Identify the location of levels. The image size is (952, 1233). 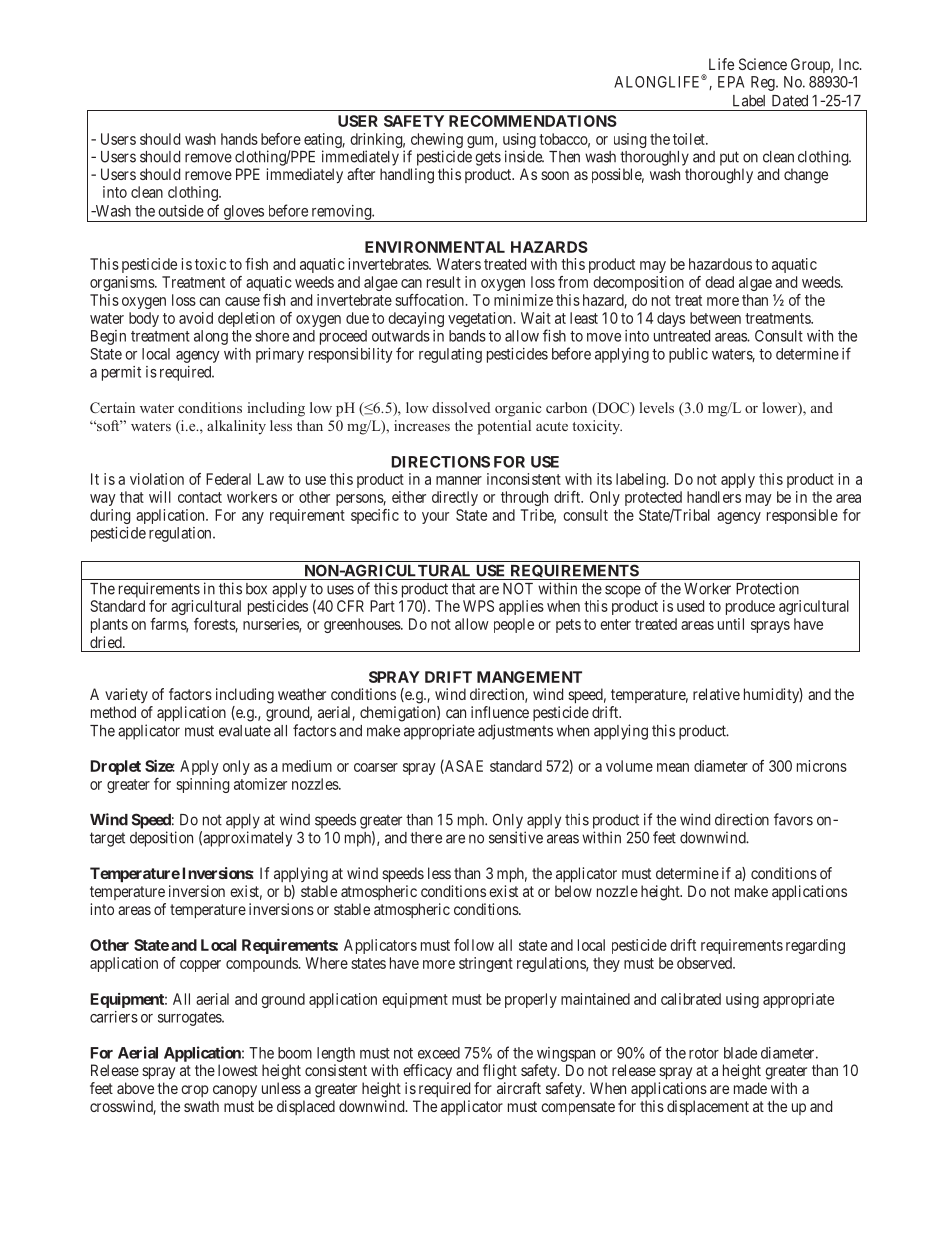
(657, 407).
